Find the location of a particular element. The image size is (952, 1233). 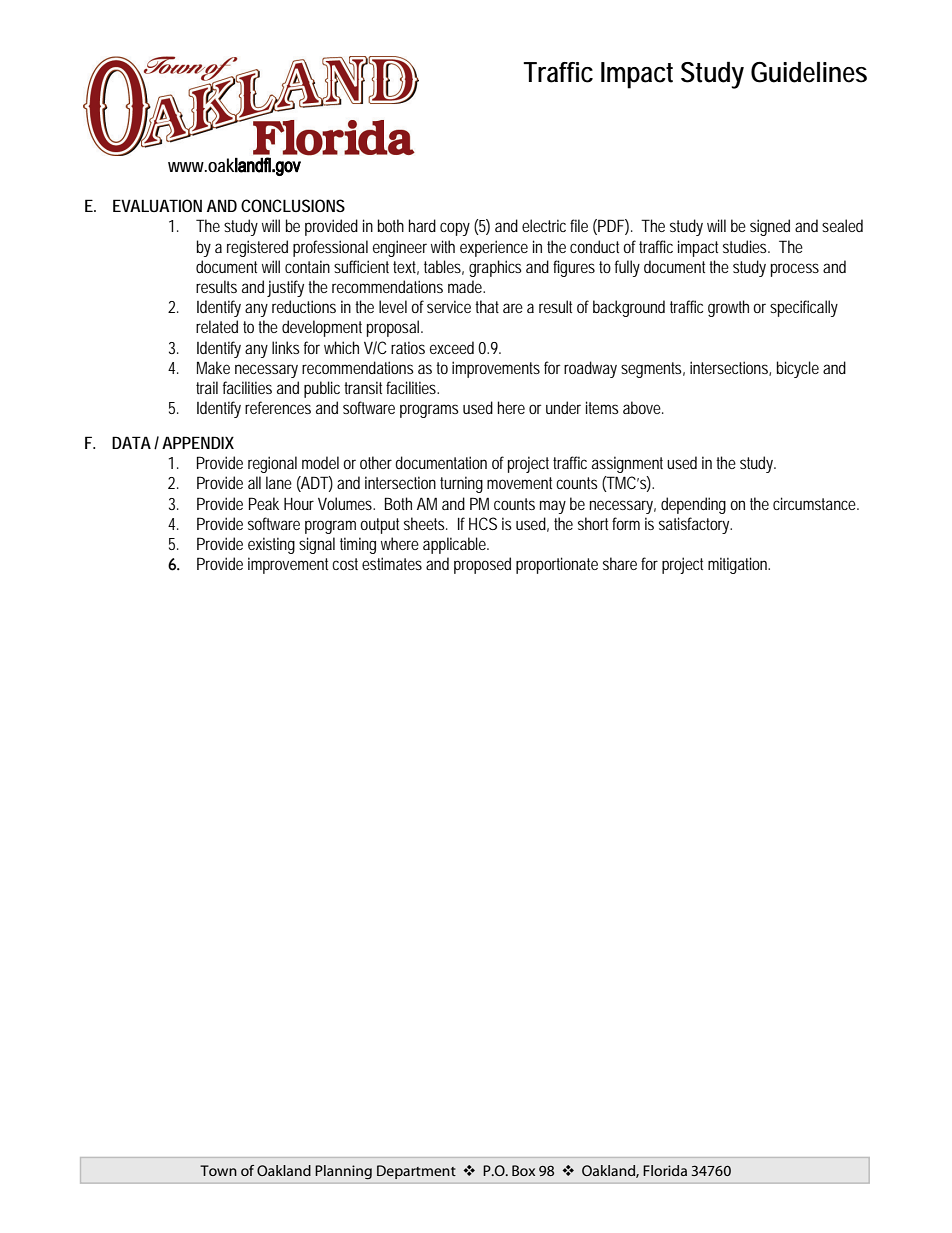

Guidelines is located at coordinates (809, 72).
